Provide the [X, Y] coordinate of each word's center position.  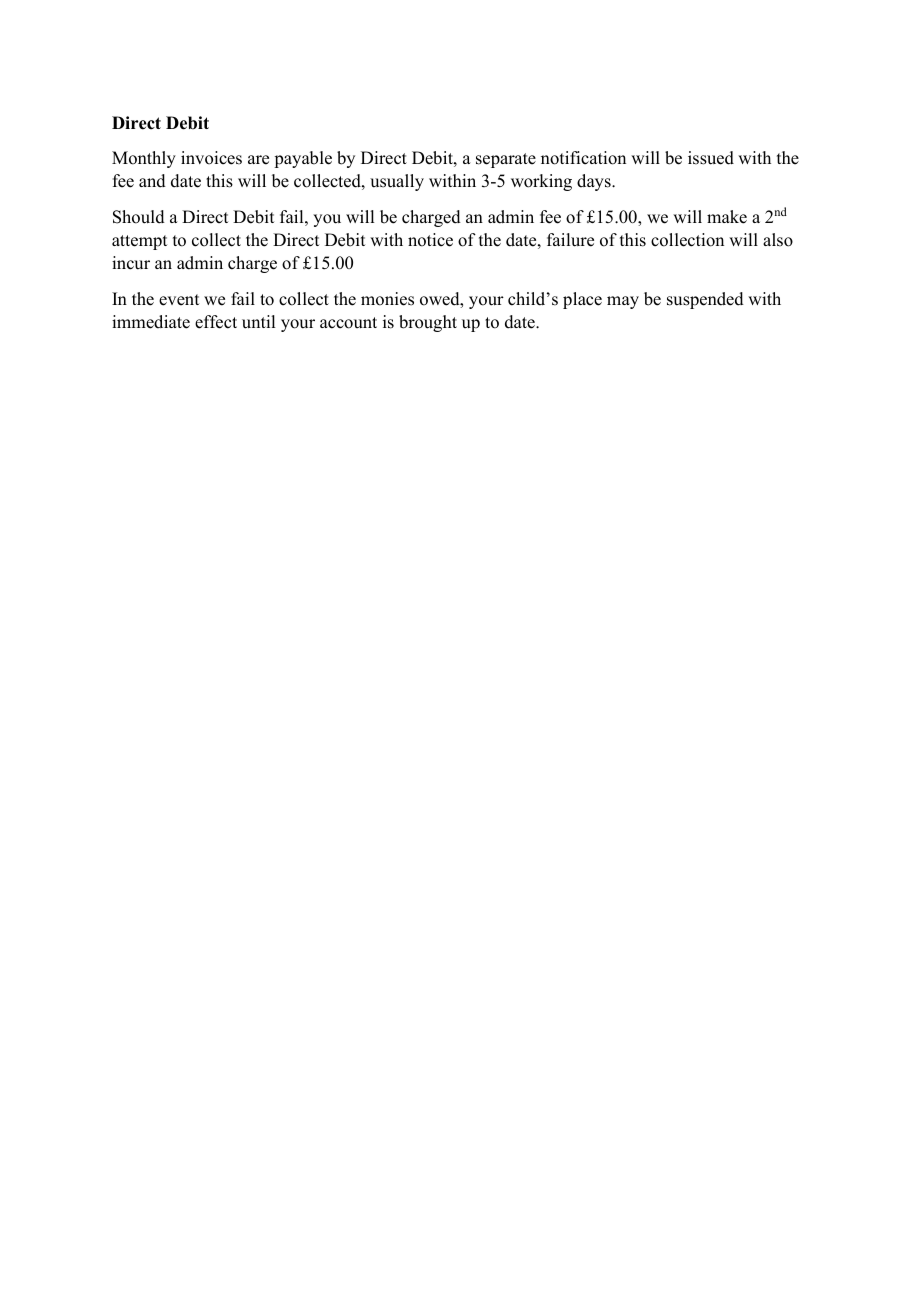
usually [397, 182]
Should [139, 217]
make [727, 217]
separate [506, 160]
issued [711, 158]
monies [387, 299]
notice [430, 240]
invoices [211, 158]
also [778, 240]
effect [216, 322]
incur [131, 263]
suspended [705, 300]
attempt [139, 242]
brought [428, 323]
